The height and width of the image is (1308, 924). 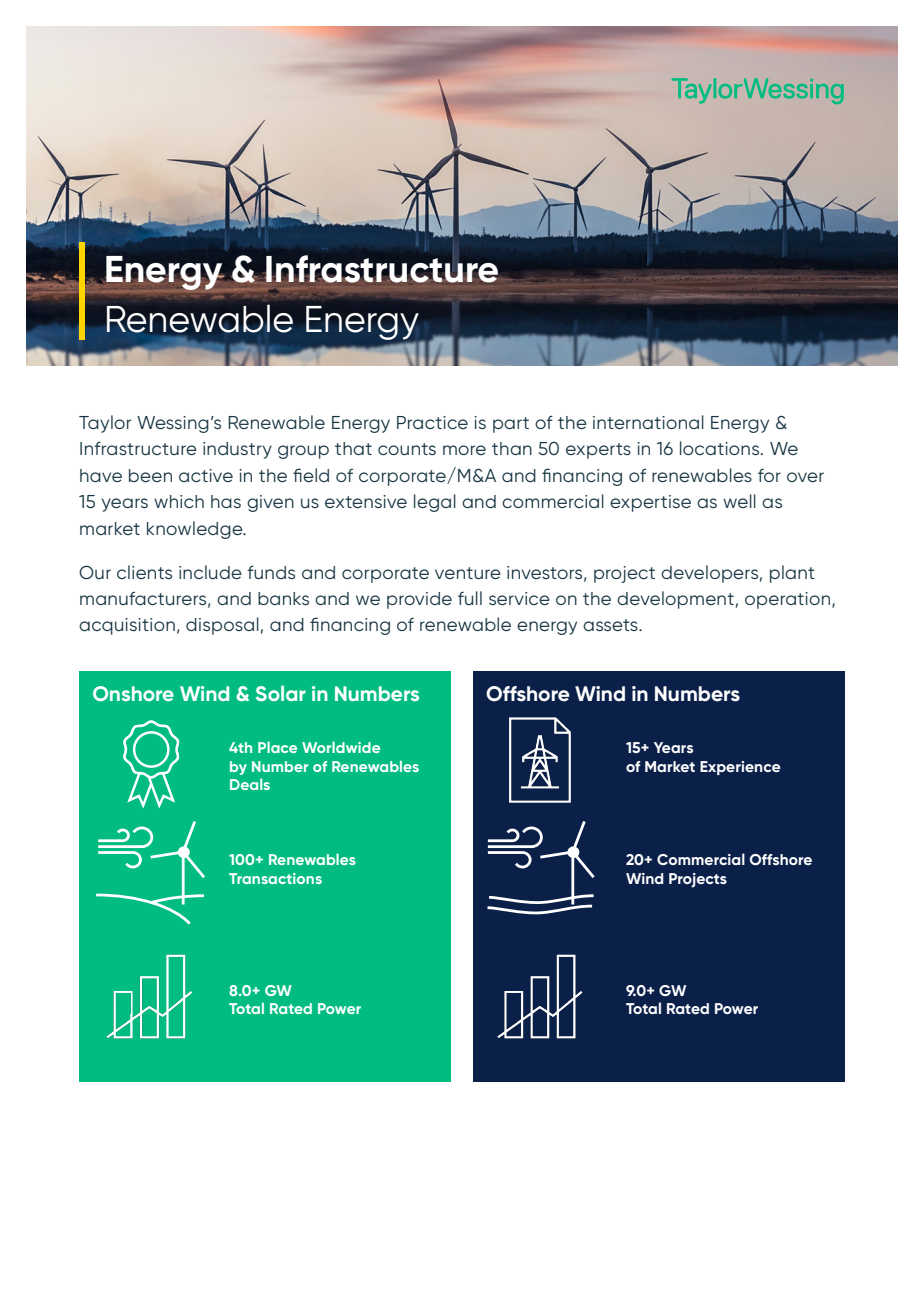 What do you see at coordinates (275, 878) in the image?
I see `Transactions` at bounding box center [275, 878].
